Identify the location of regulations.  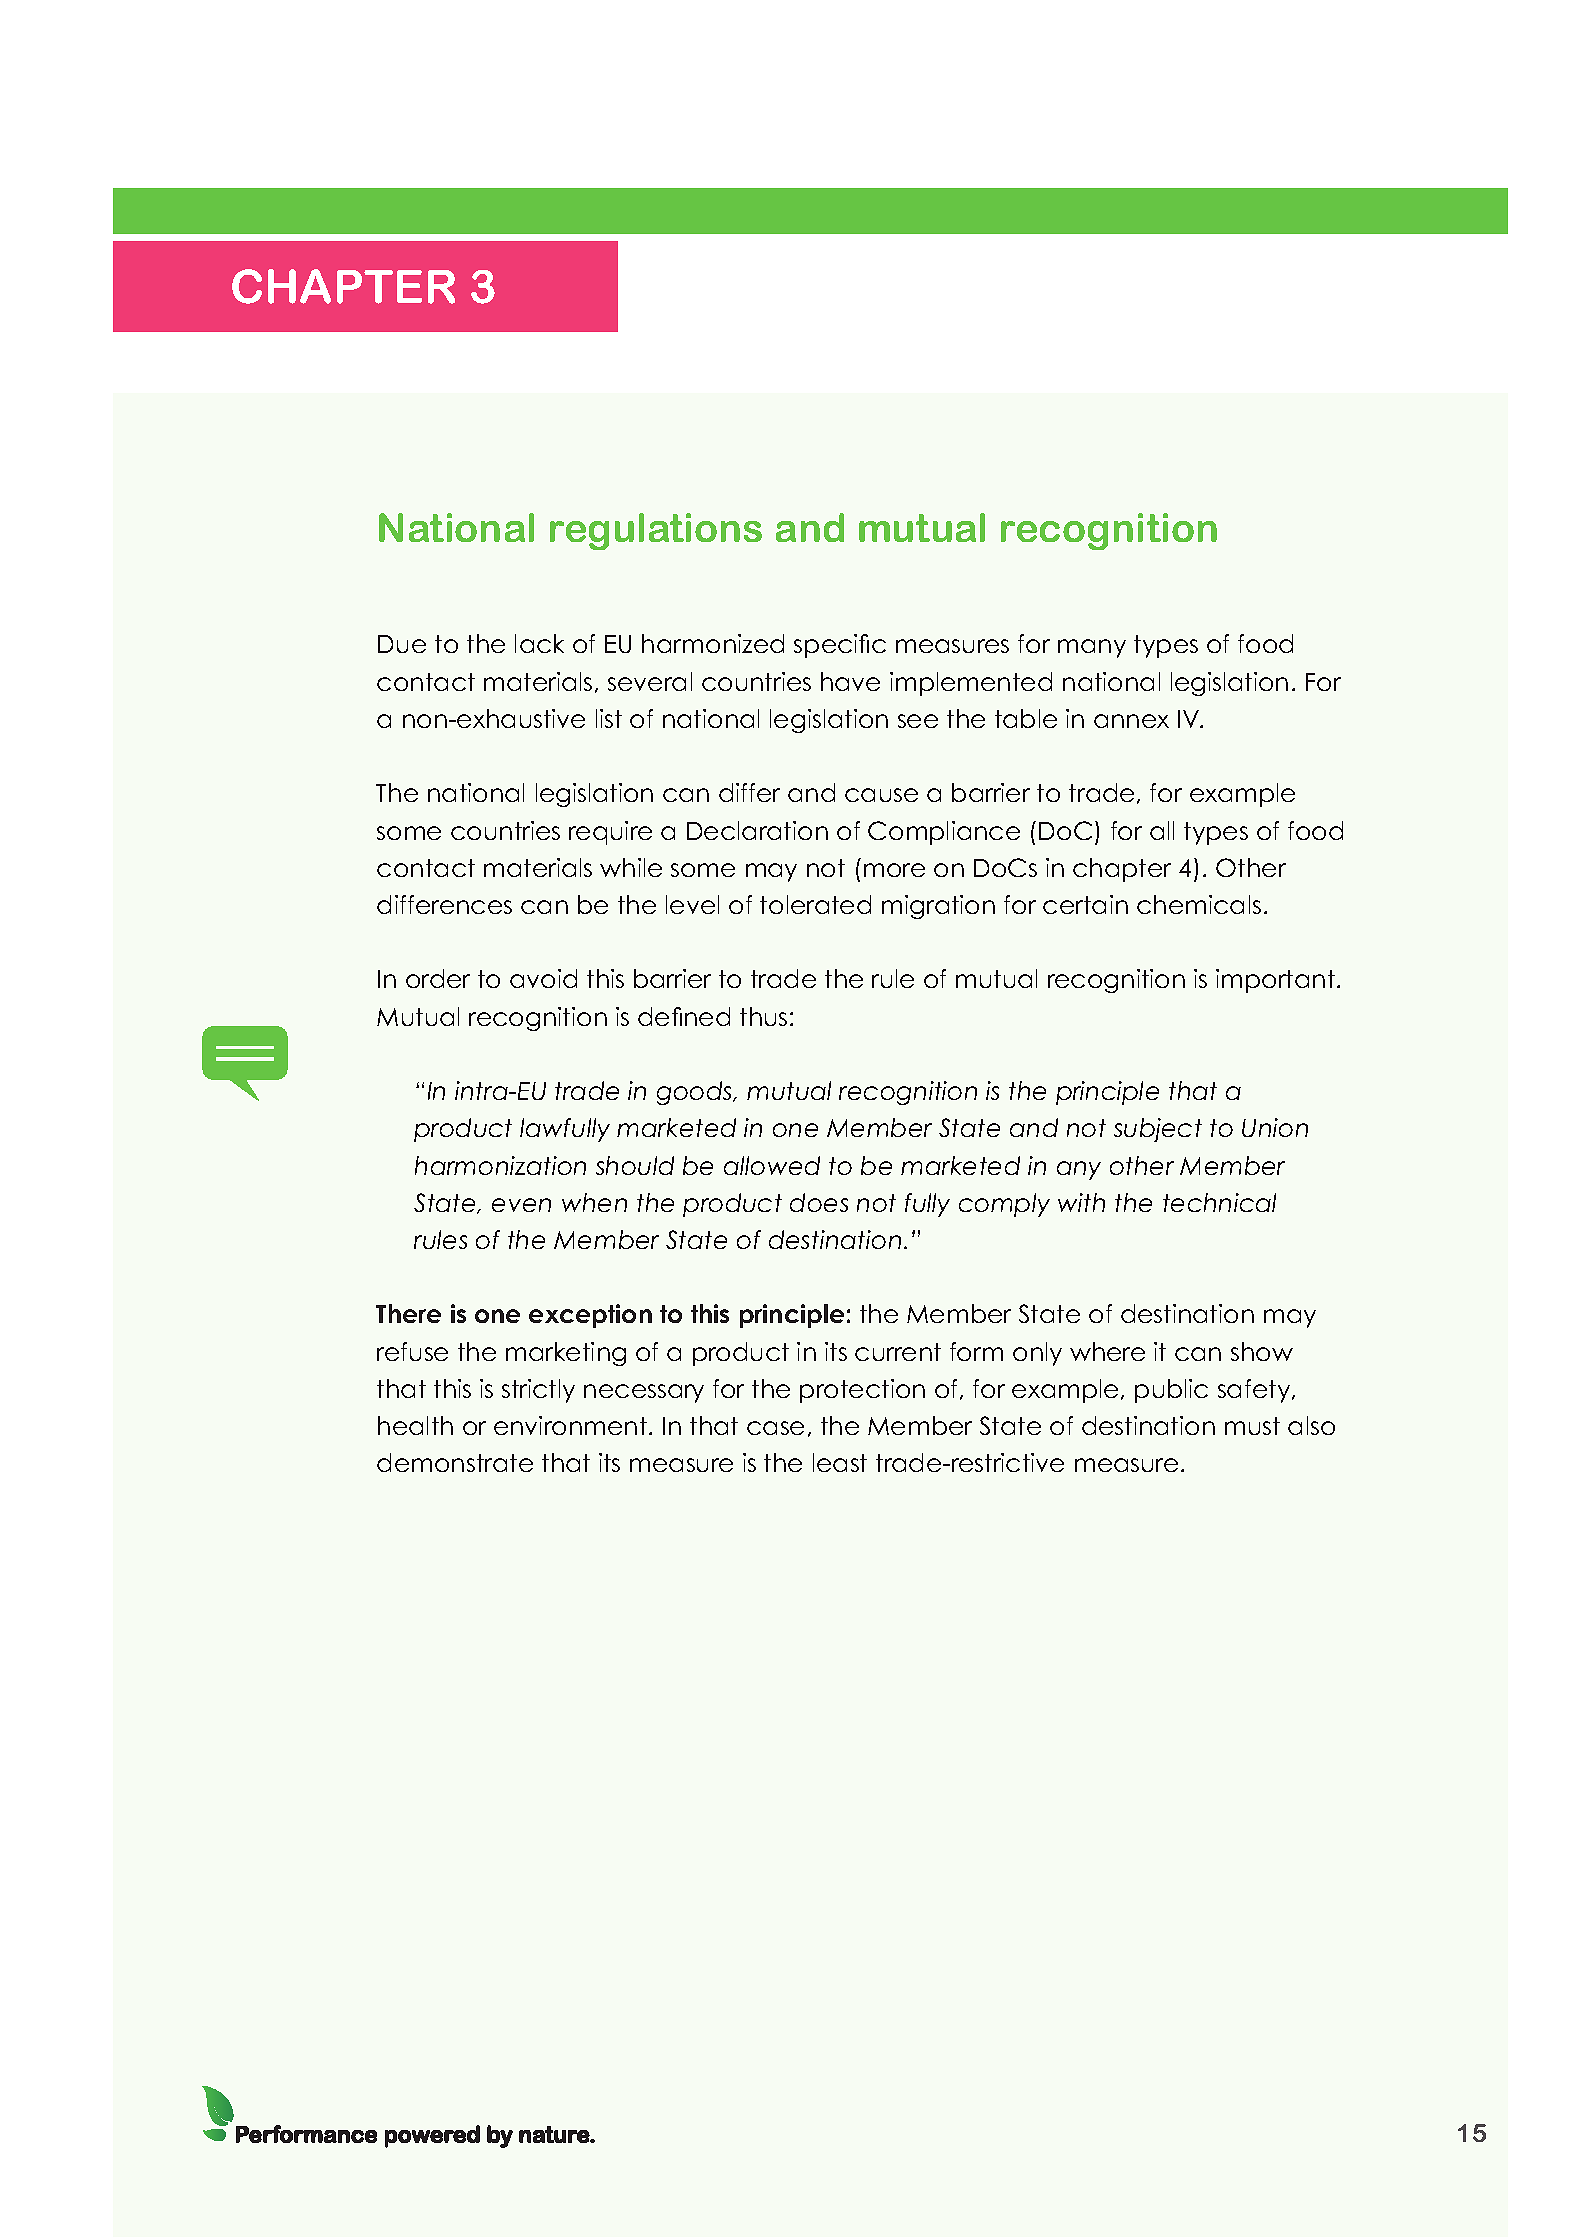
(656, 531).
